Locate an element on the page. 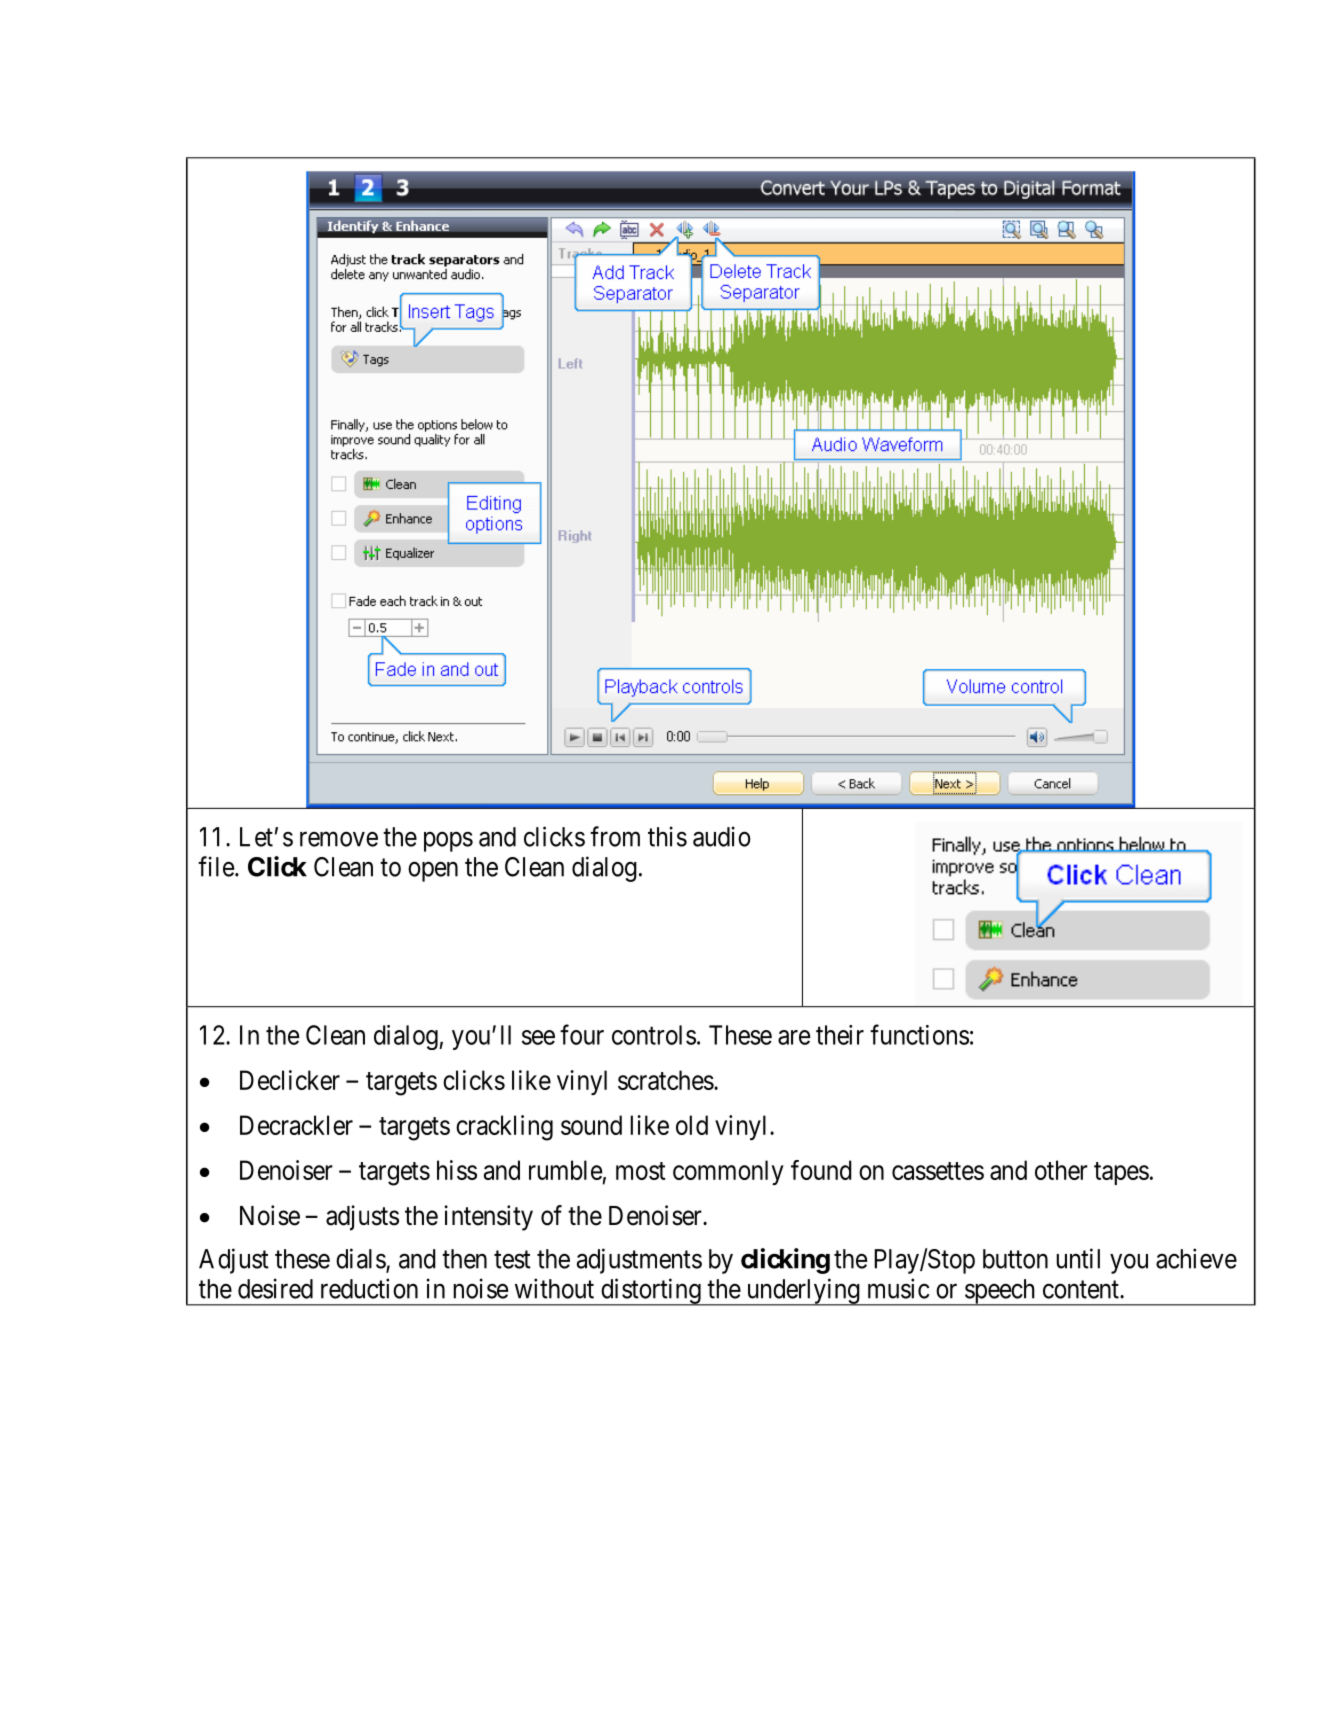 Image resolution: width=1337 pixels, height=1730 pixels. crackling is located at coordinates (504, 1128).
